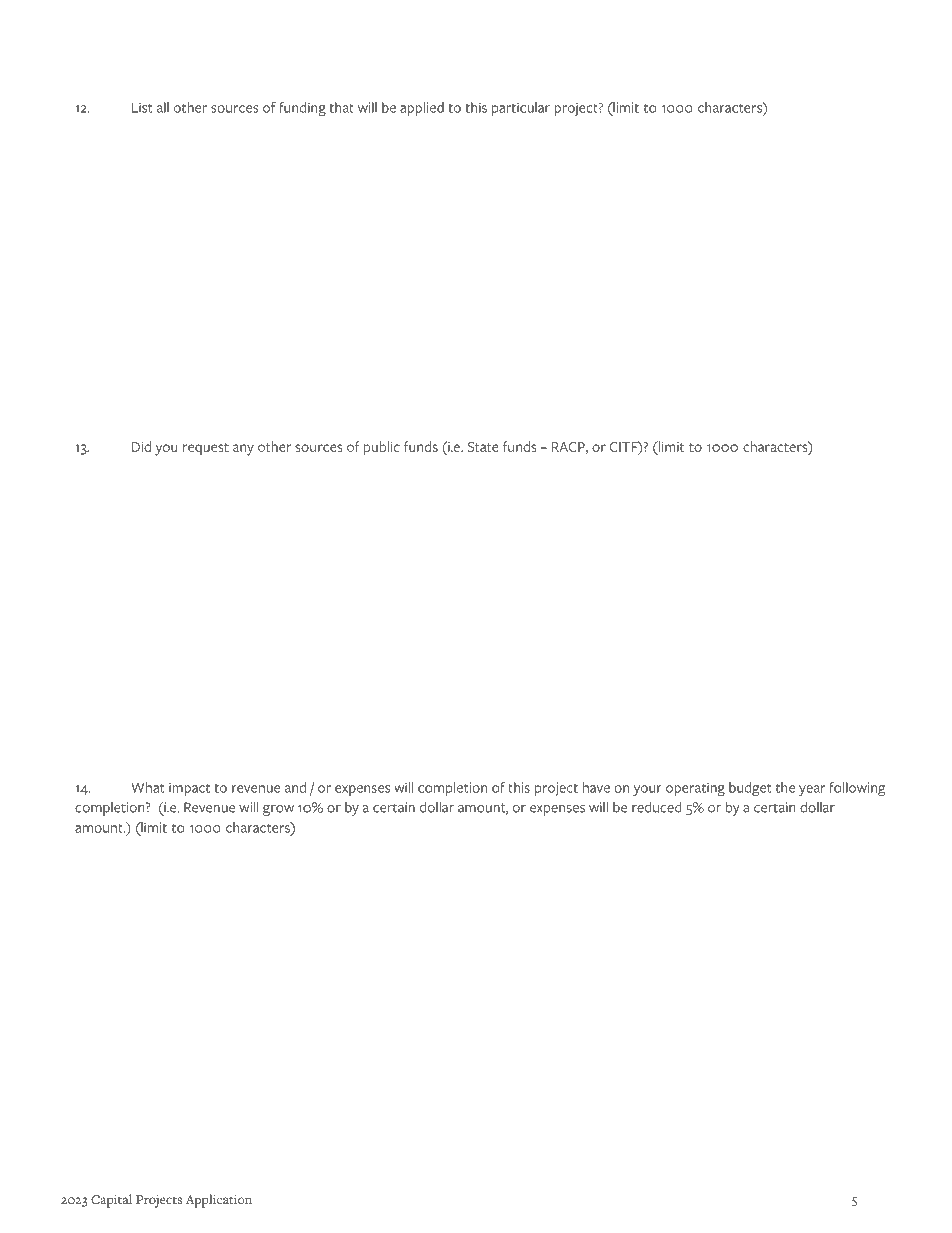 The image size is (952, 1233). What do you see at coordinates (596, 787) in the screenshot?
I see `have` at bounding box center [596, 787].
